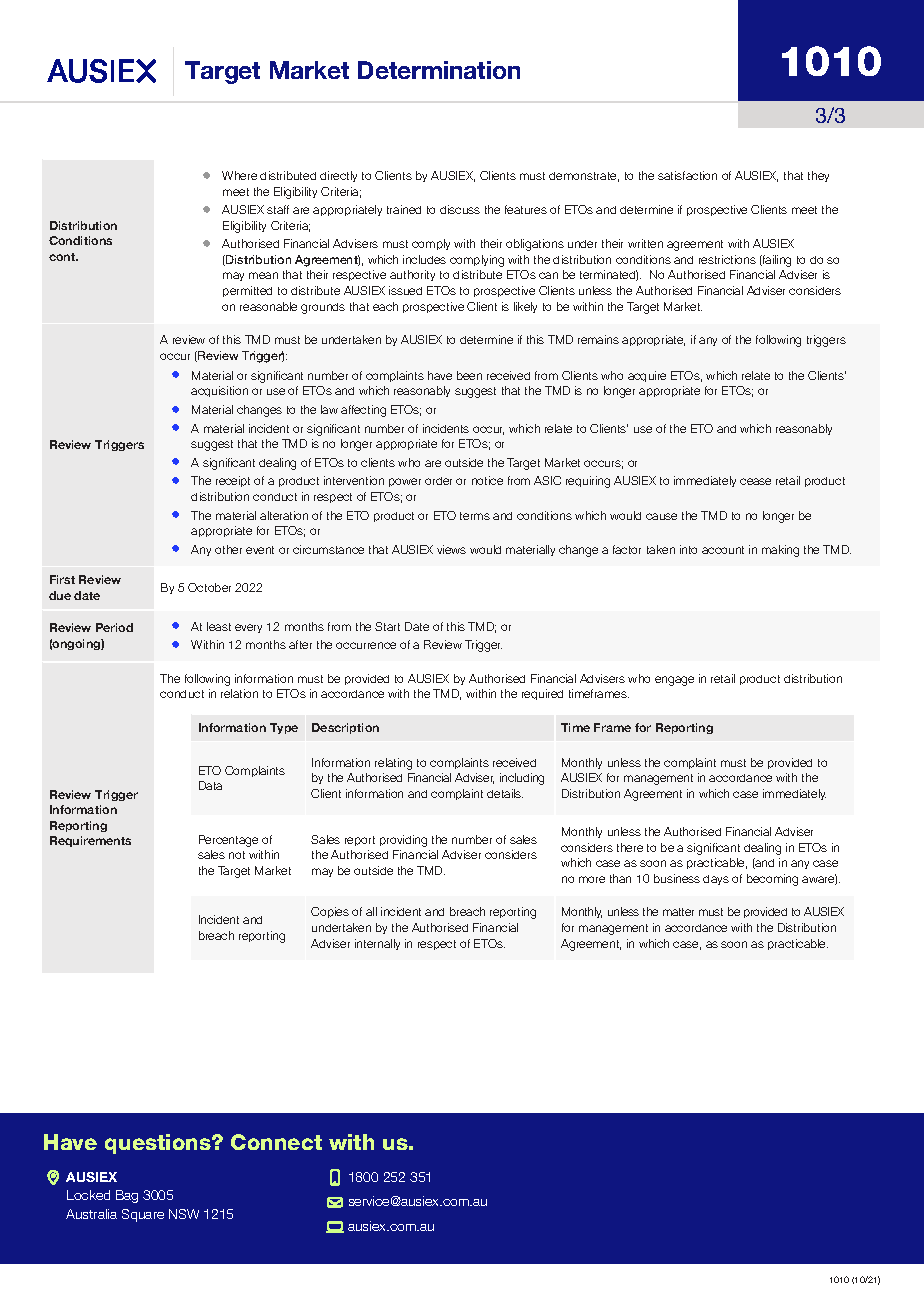 This document has height=1308, width=924. Describe the element at coordinates (239, 175) in the document. I see `Where` at that location.
